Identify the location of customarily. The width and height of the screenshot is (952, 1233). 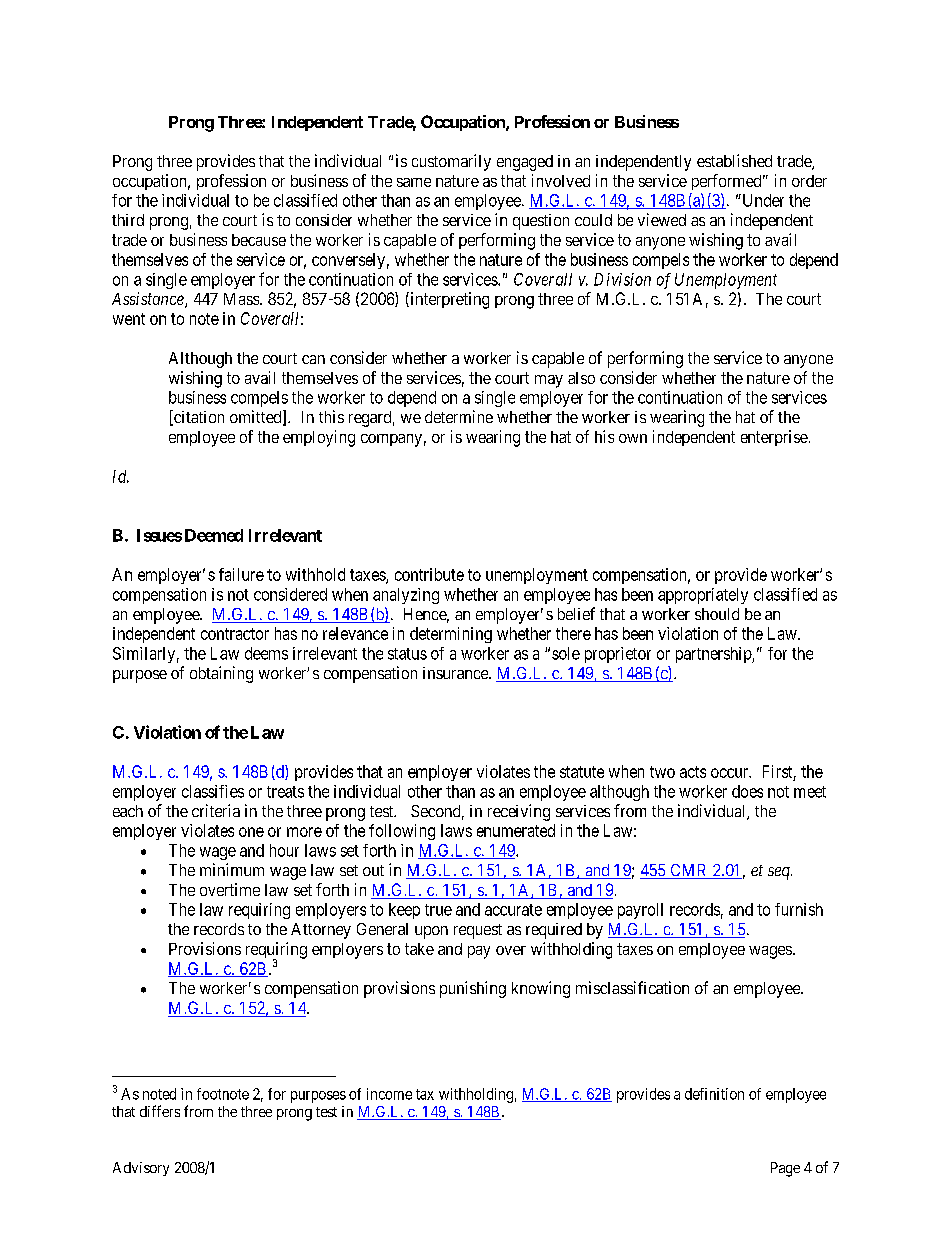
(451, 162).
